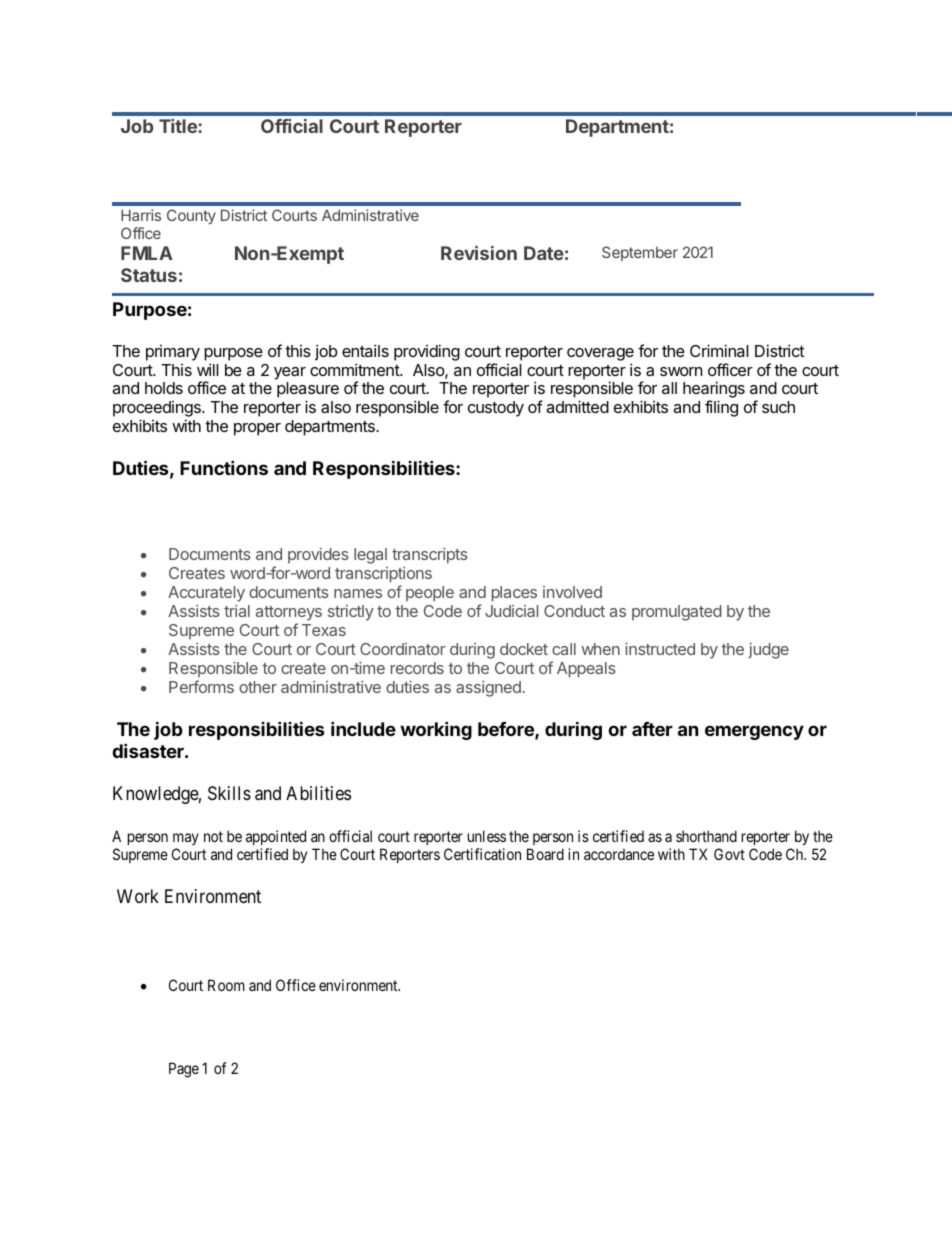  I want to click on Performs, so click(201, 686).
